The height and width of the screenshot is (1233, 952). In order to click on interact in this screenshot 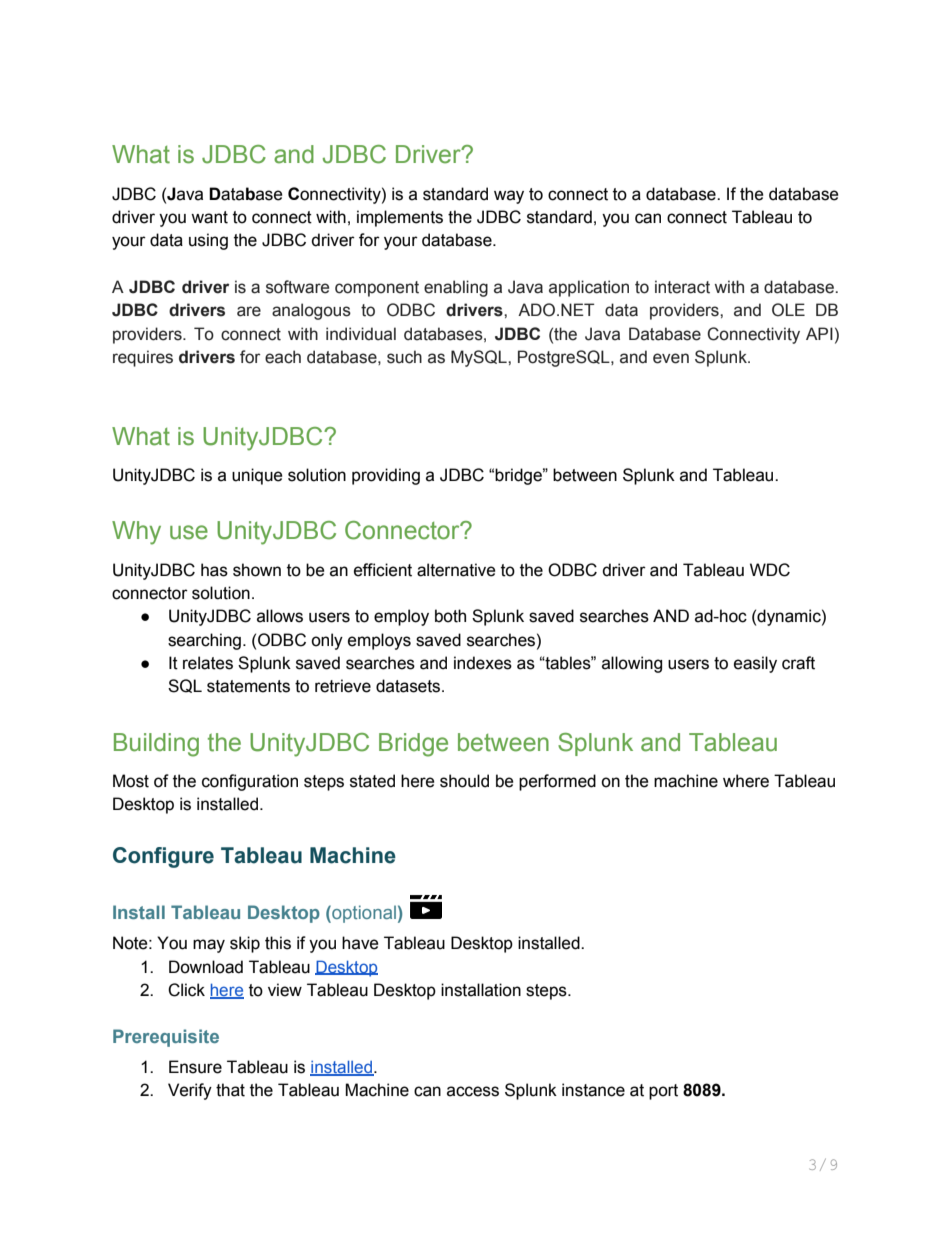, I will do `click(682, 287)`.
